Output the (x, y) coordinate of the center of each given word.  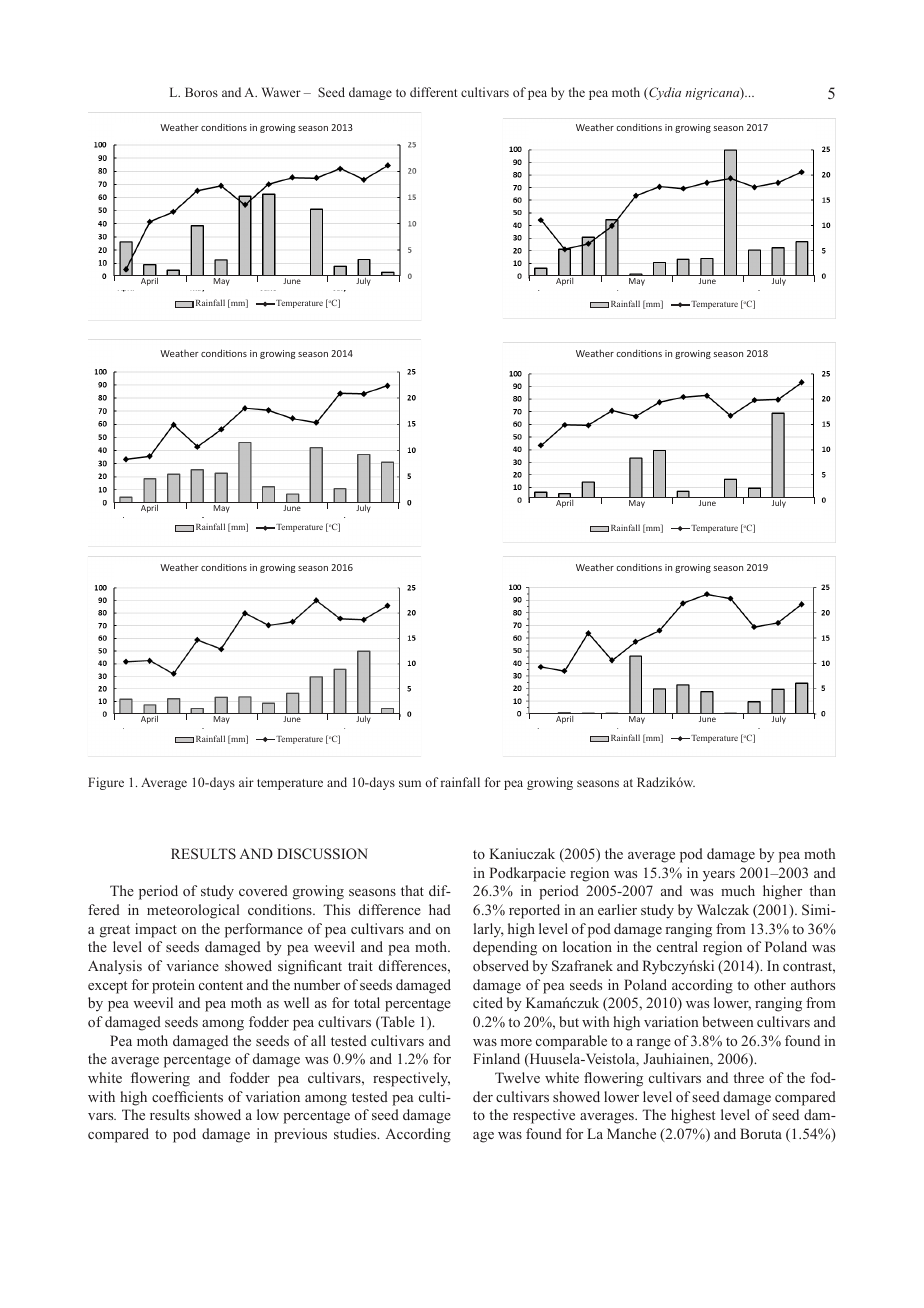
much (738, 890)
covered (263, 890)
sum (410, 783)
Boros (201, 92)
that (412, 890)
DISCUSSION (322, 854)
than (822, 890)
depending (505, 948)
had (440, 909)
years (719, 876)
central (677, 946)
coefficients (187, 1096)
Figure (106, 783)
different (433, 92)
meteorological (193, 911)
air (246, 782)
